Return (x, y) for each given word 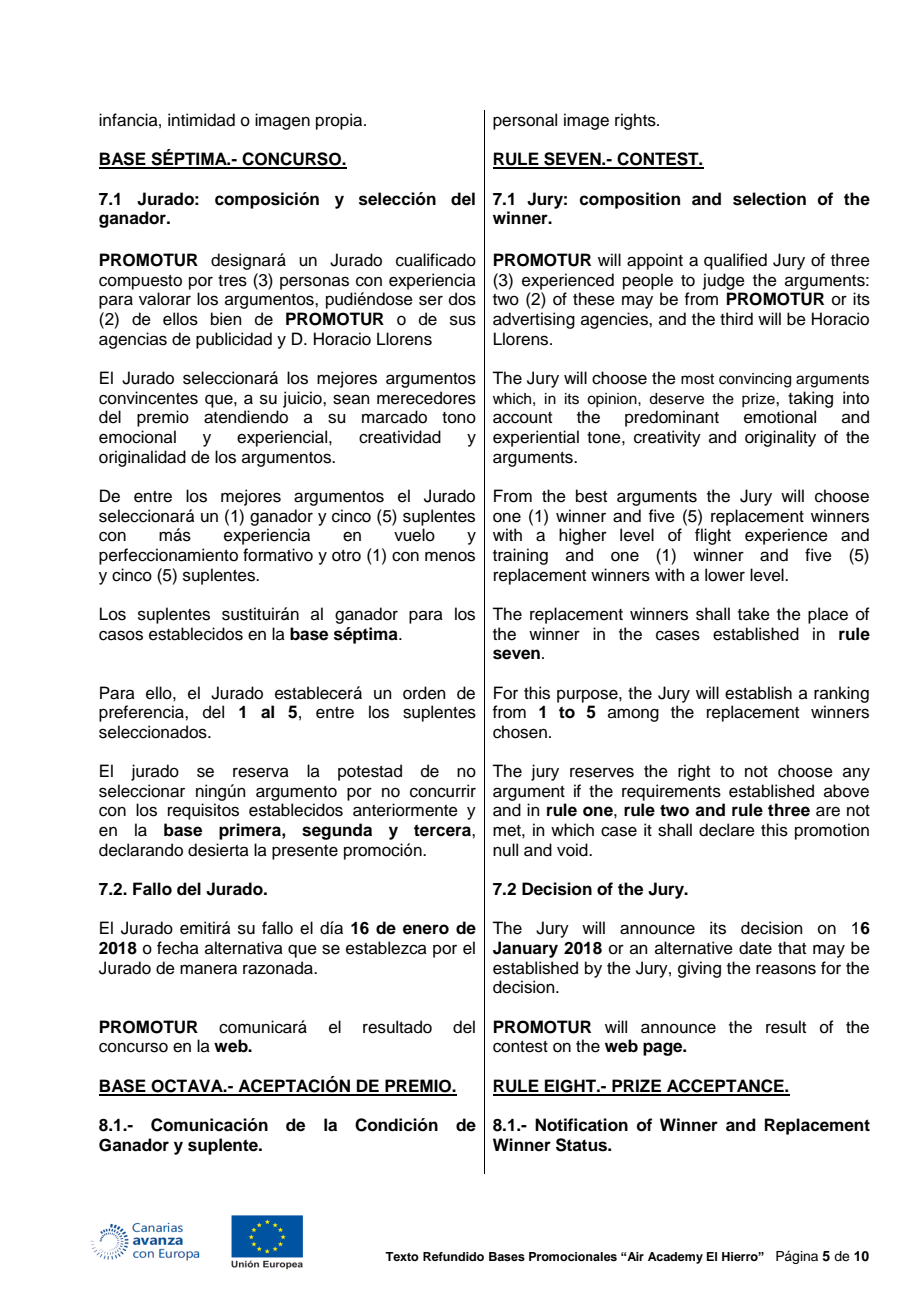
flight (713, 536)
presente (305, 852)
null (505, 850)
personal (525, 121)
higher (583, 536)
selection (769, 199)
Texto (402, 1256)
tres (232, 281)
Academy (675, 1258)
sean (351, 399)
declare (727, 830)
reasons (786, 969)
